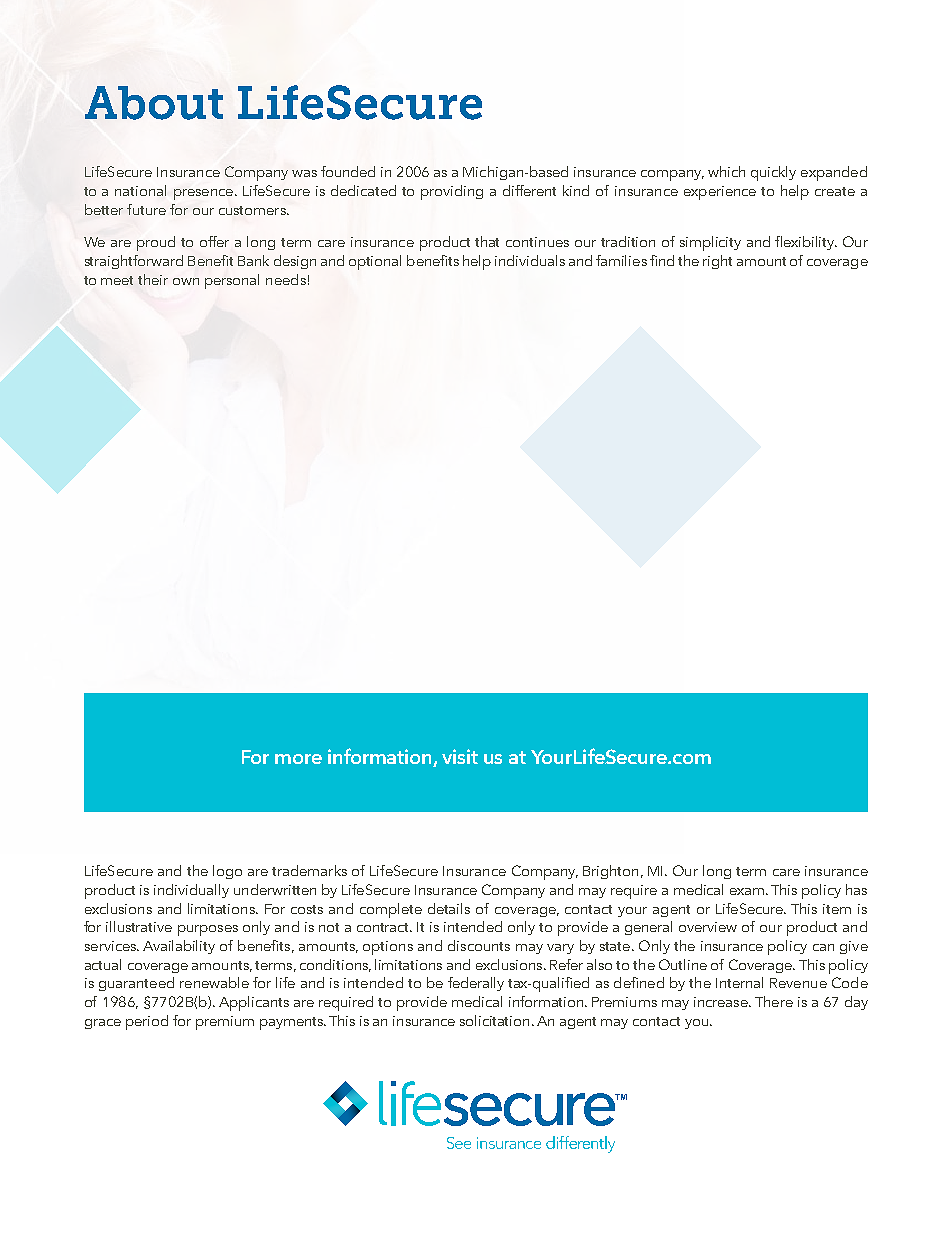 This screenshot has height=1233, width=952. Describe the element at coordinates (773, 173) in the screenshot. I see `quickly` at that location.
